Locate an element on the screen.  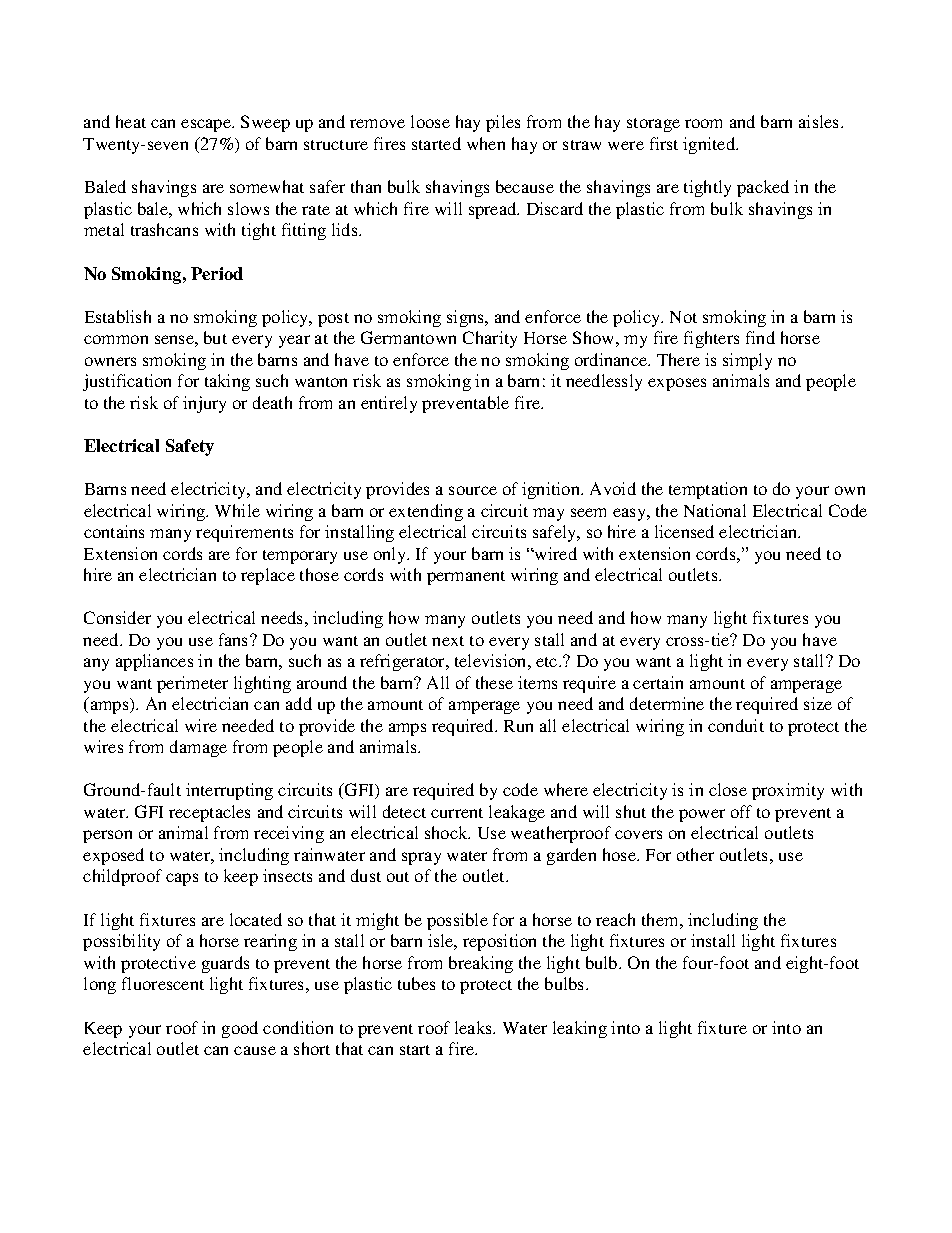
current is located at coordinates (457, 813).
